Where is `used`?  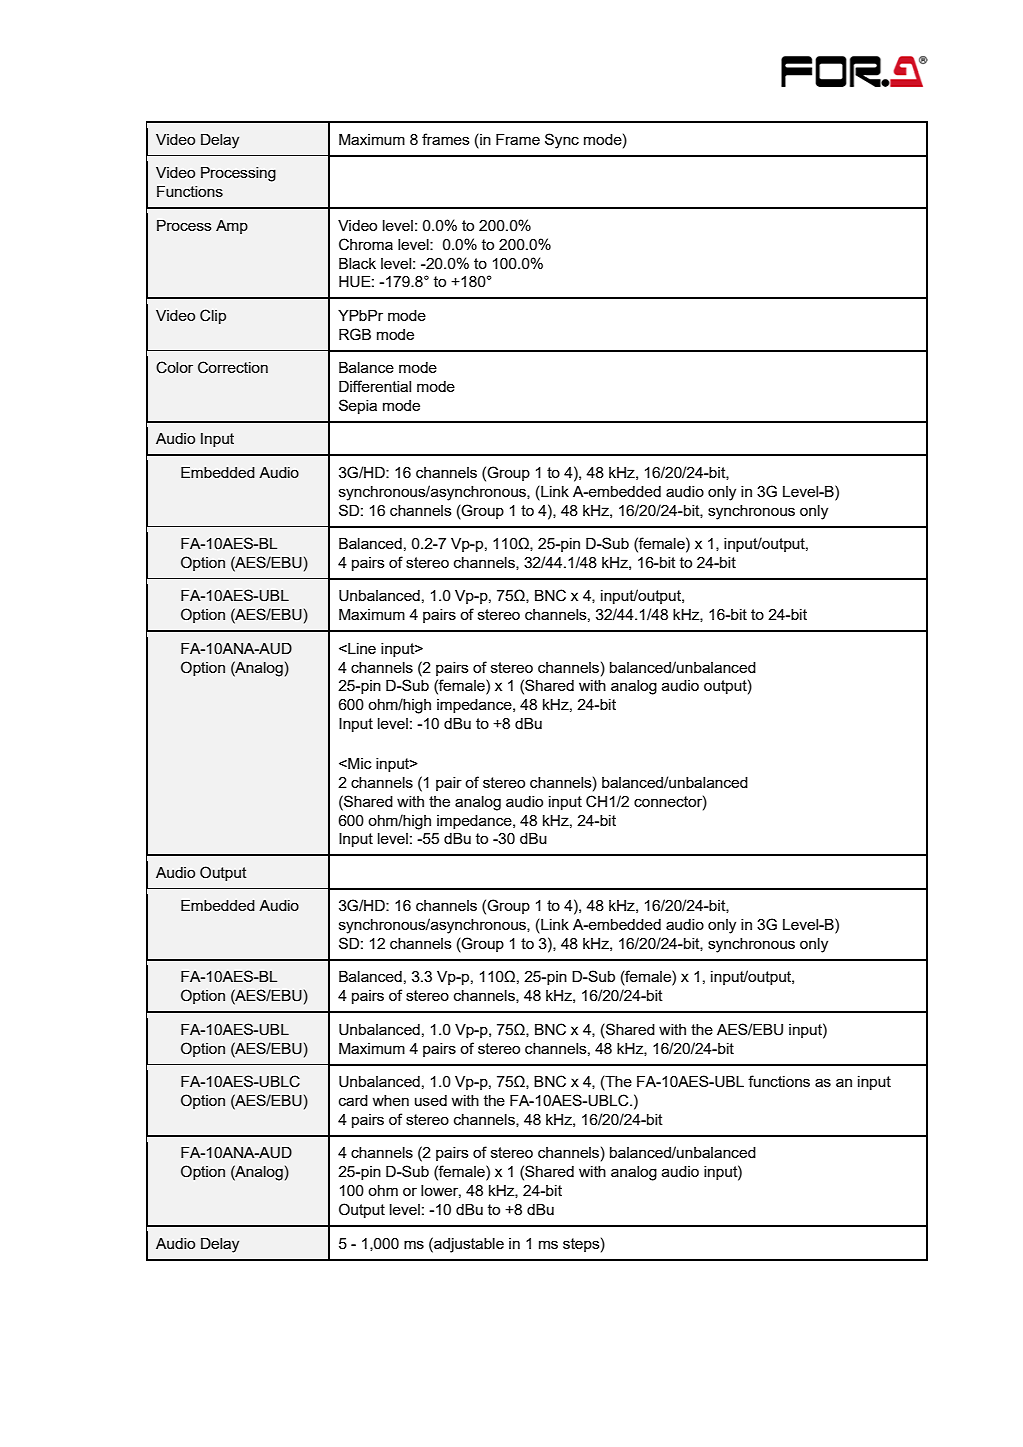
used is located at coordinates (431, 1100).
